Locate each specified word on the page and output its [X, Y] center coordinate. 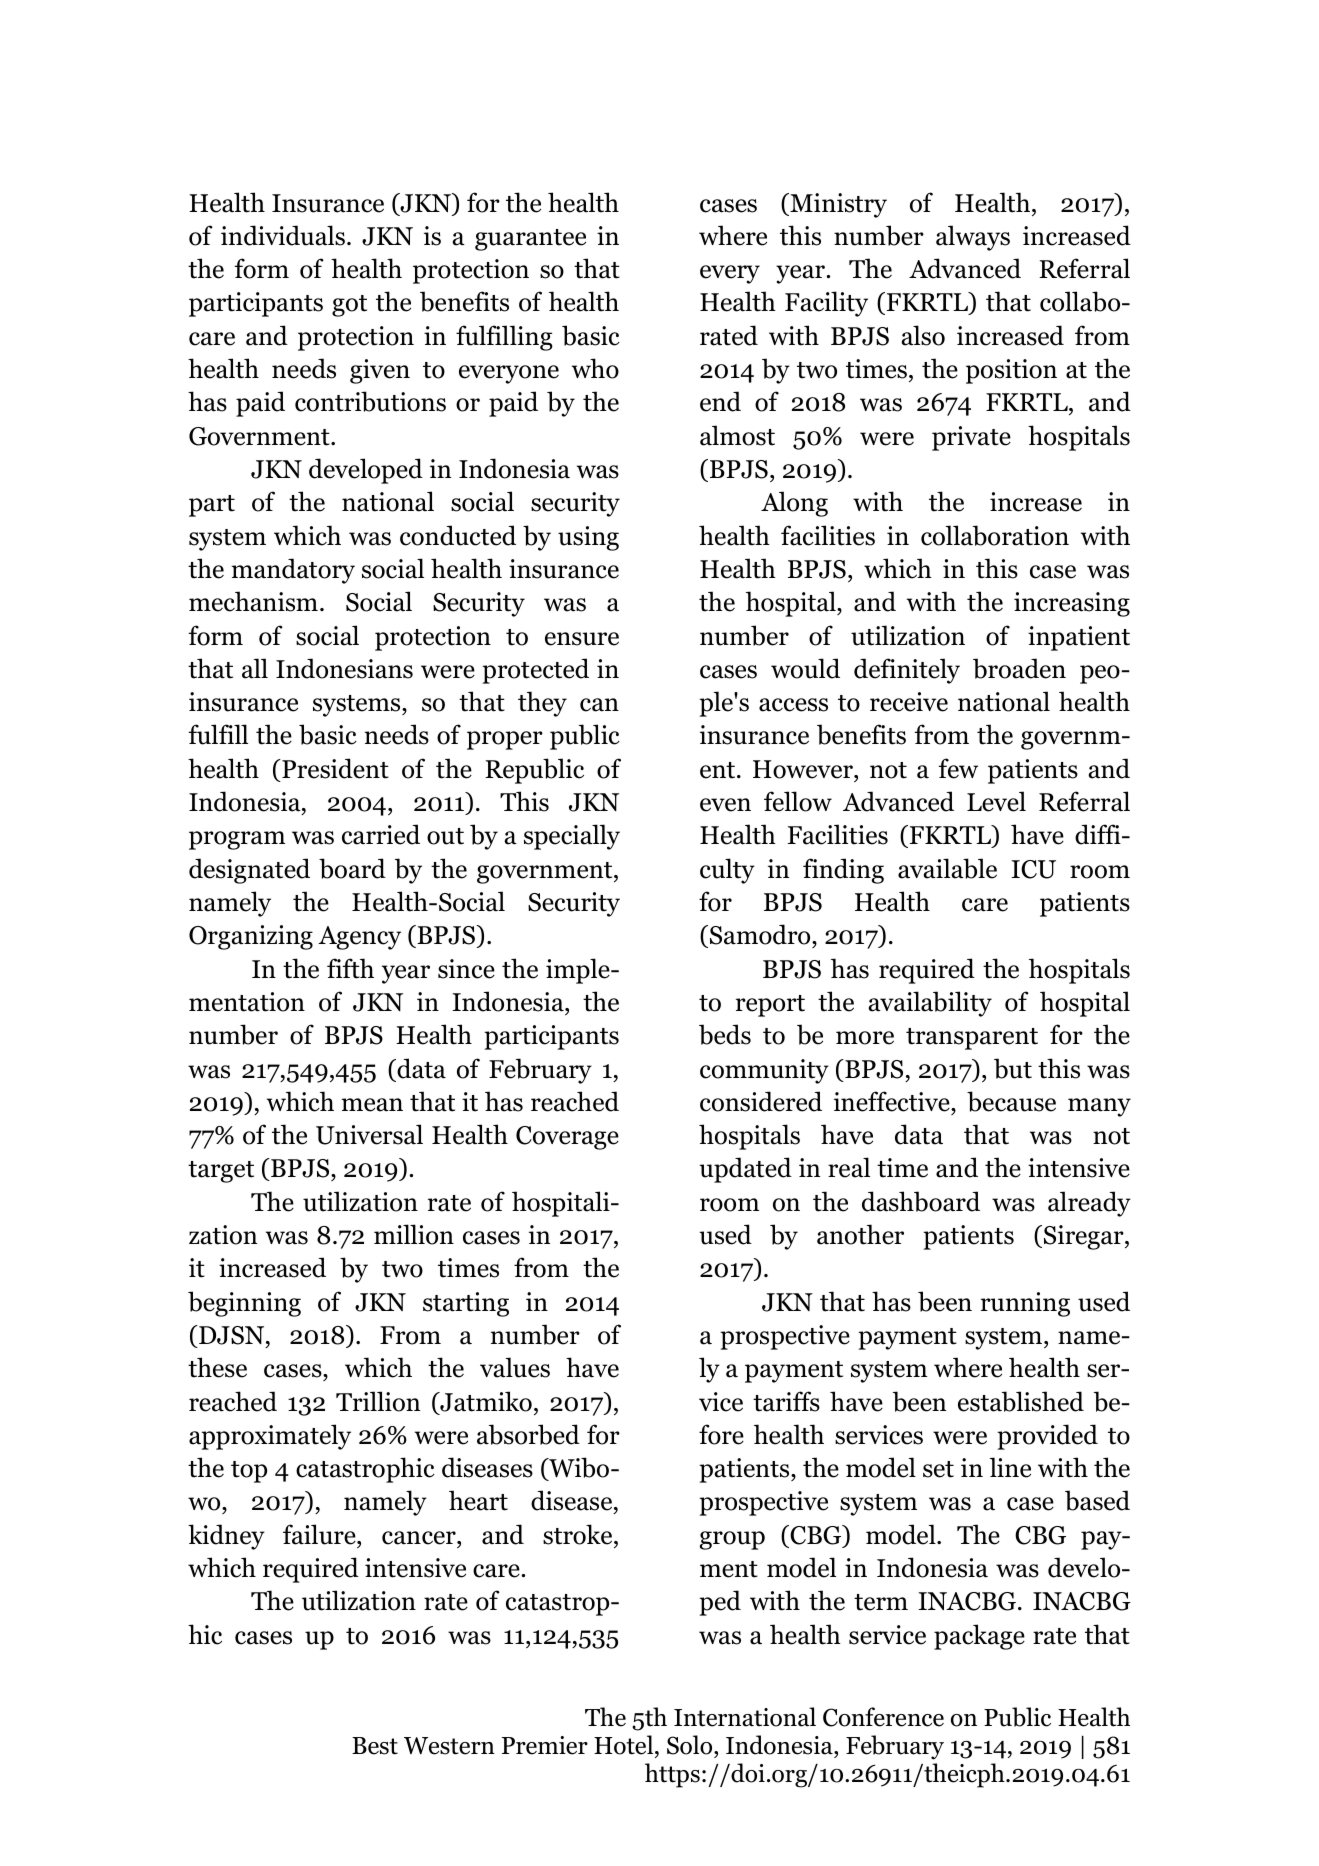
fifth [350, 968]
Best [375, 1746]
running [1025, 1304]
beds [725, 1034]
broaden [1019, 668]
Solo [691, 1745]
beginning [244, 1304]
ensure [582, 639]
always [973, 238]
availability [930, 1004]
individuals [283, 235]
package [979, 1637]
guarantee [530, 240]
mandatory [293, 571]
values [515, 1367]
